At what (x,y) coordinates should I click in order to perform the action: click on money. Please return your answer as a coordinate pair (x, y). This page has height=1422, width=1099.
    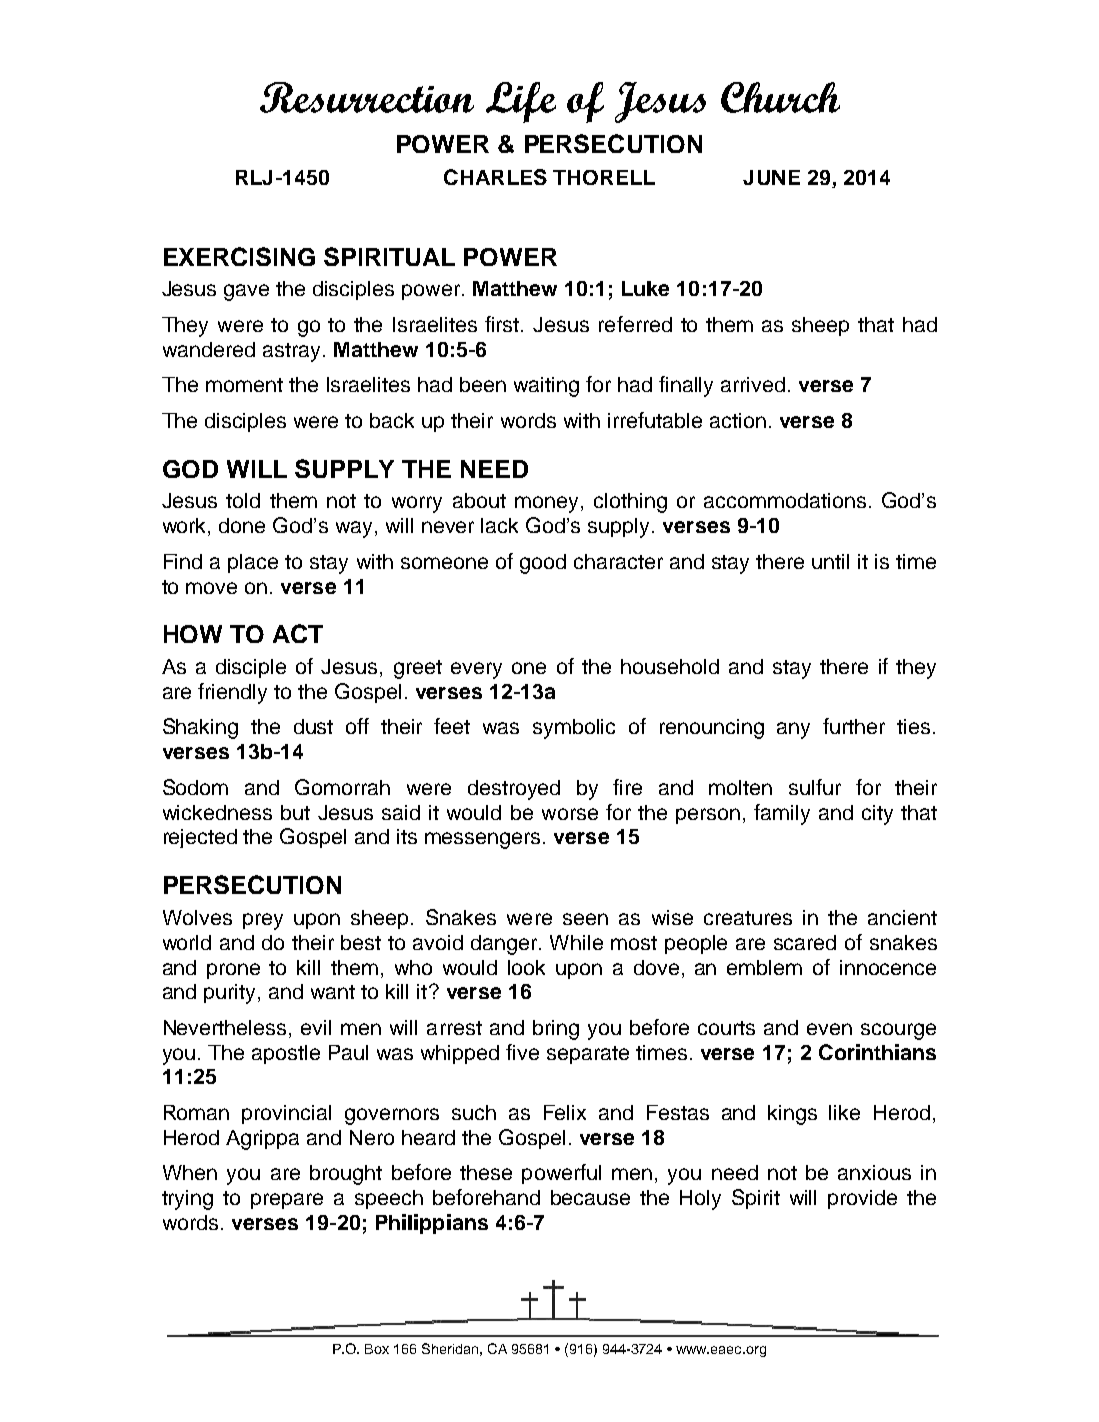
    Looking at the image, I should click on (546, 504).
